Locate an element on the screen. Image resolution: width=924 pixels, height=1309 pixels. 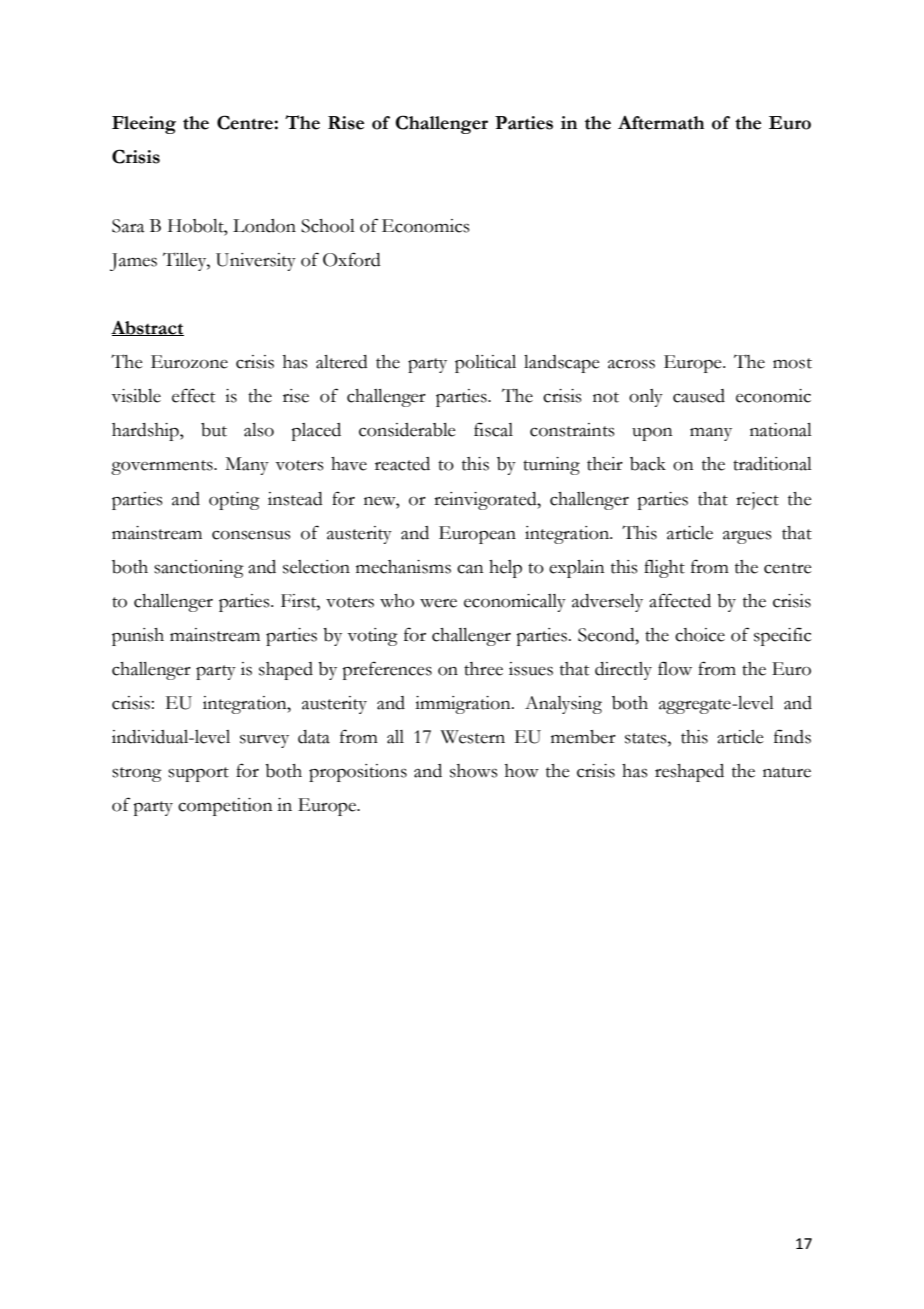
Fleeing is located at coordinates (144, 125).
